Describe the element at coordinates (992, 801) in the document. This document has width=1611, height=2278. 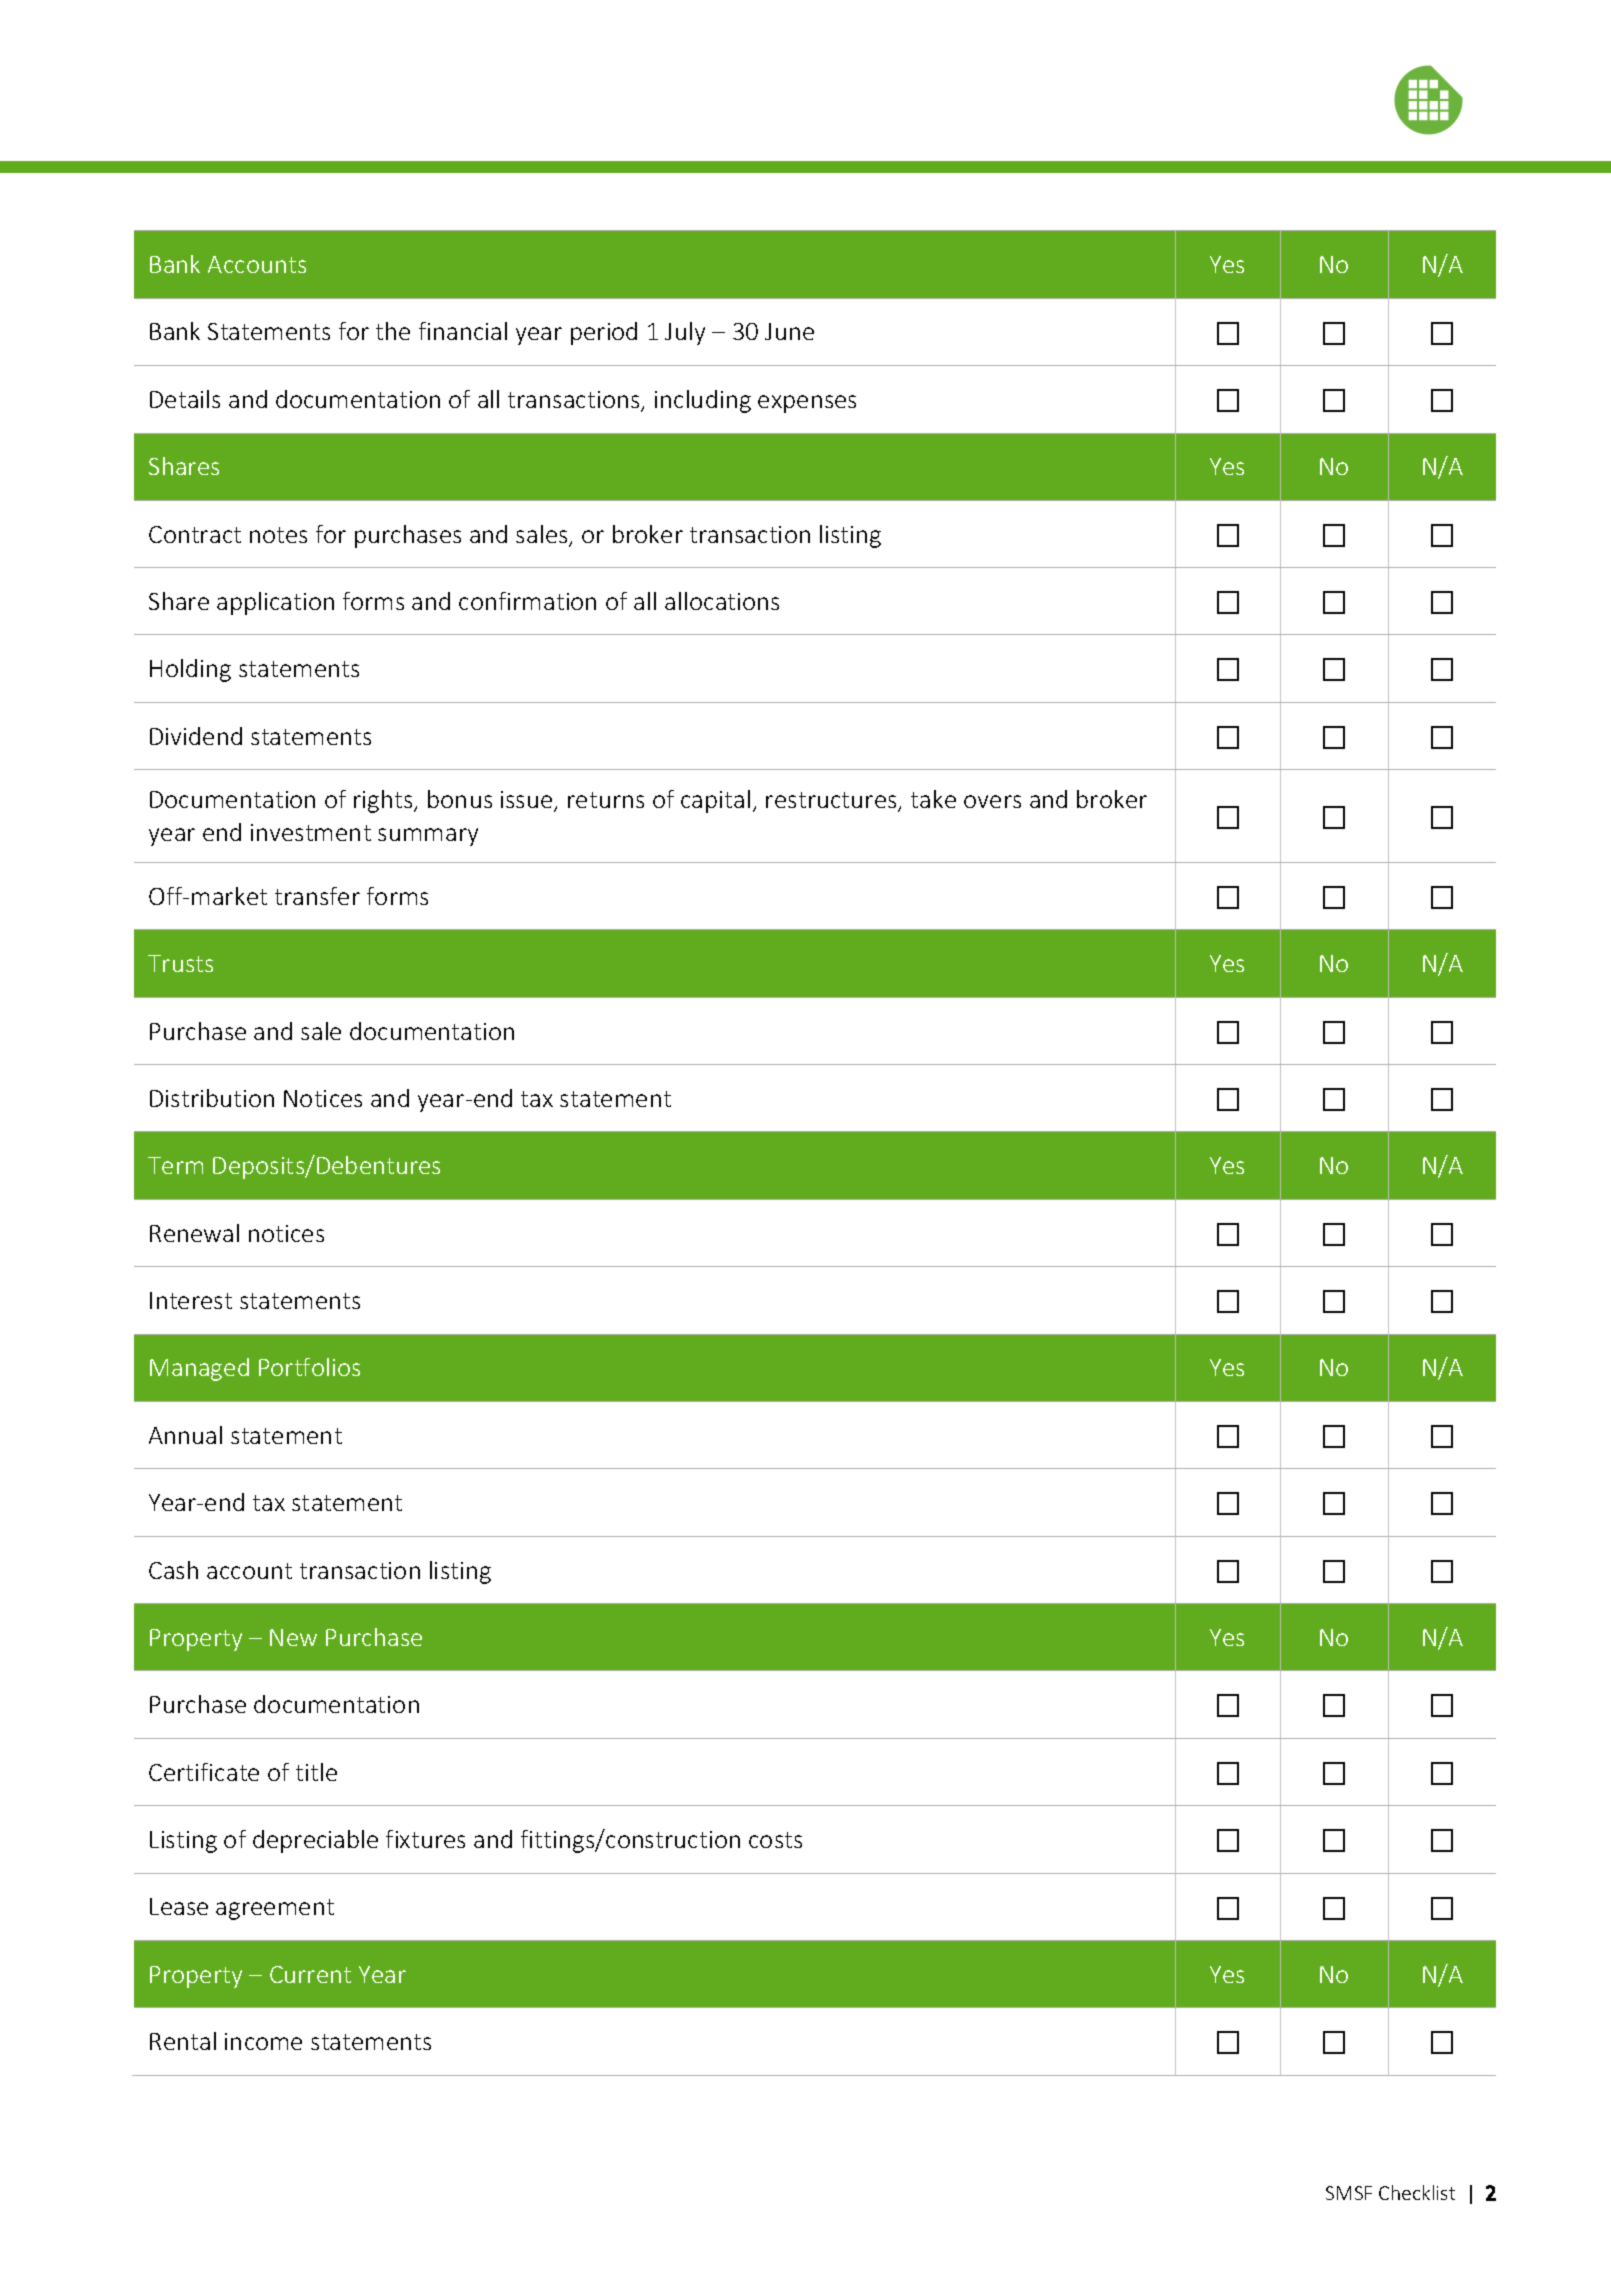
I see `overs` at that location.
